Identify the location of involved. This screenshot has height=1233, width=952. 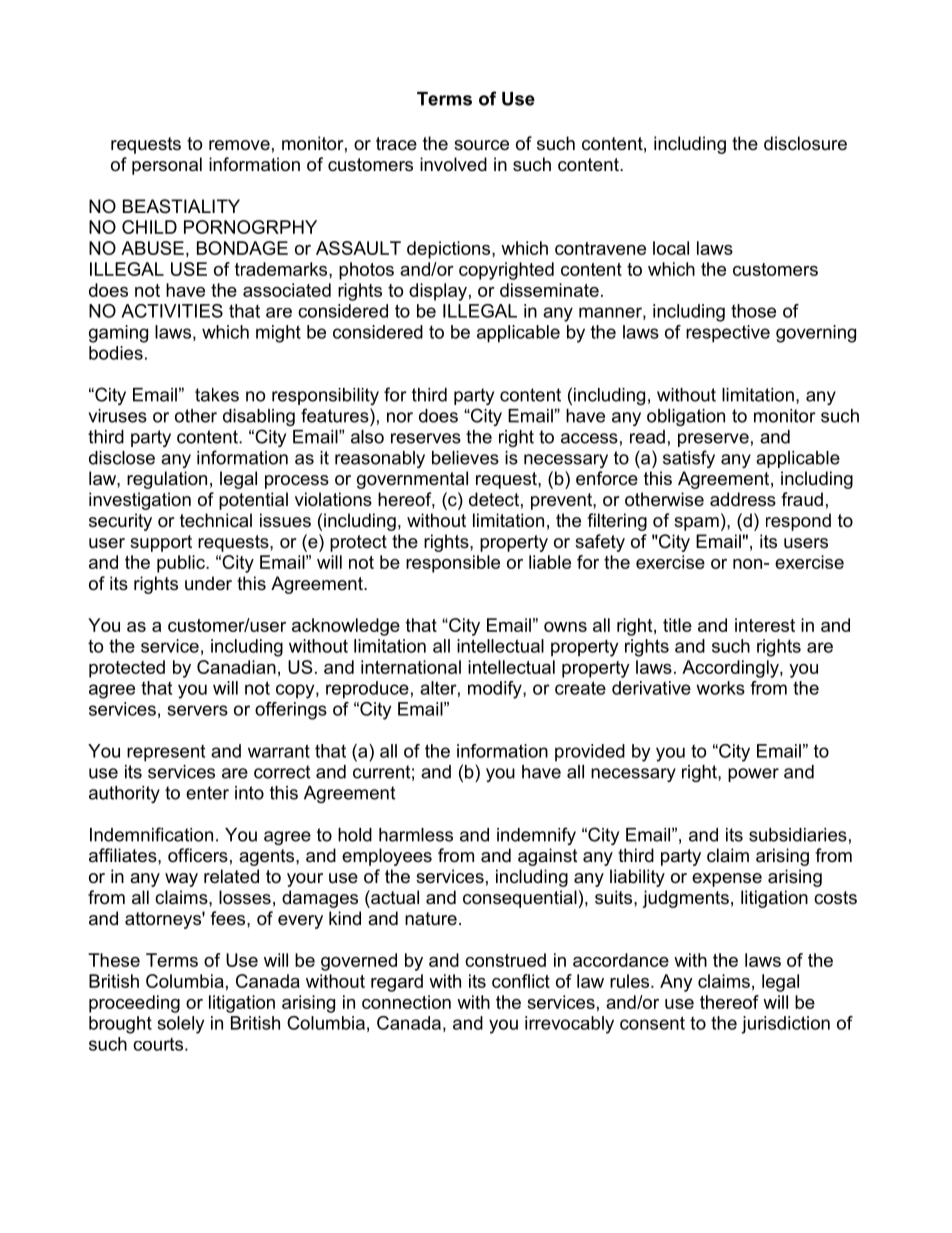
(453, 164).
